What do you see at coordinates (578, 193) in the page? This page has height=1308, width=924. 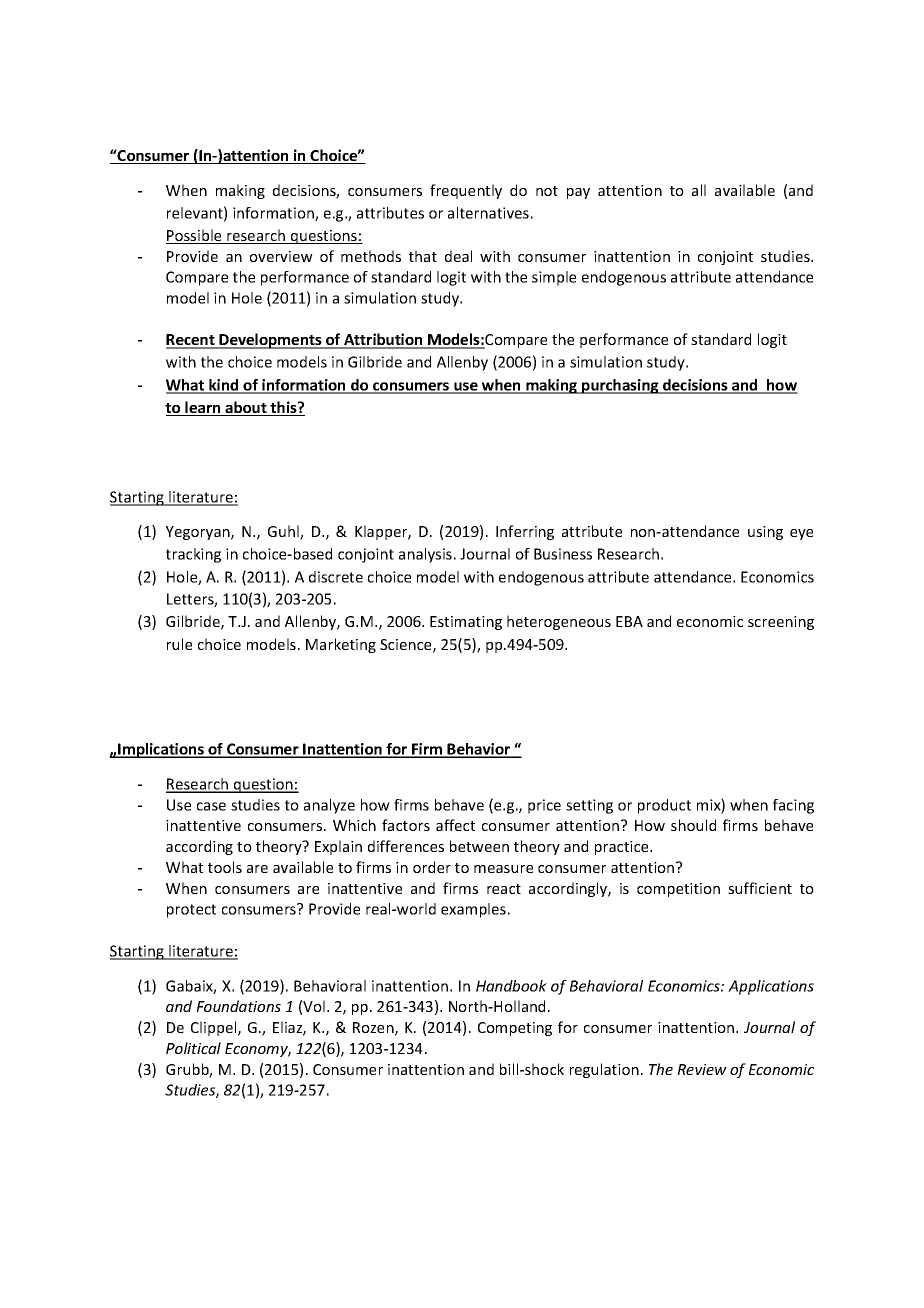 I see `pay` at bounding box center [578, 193].
